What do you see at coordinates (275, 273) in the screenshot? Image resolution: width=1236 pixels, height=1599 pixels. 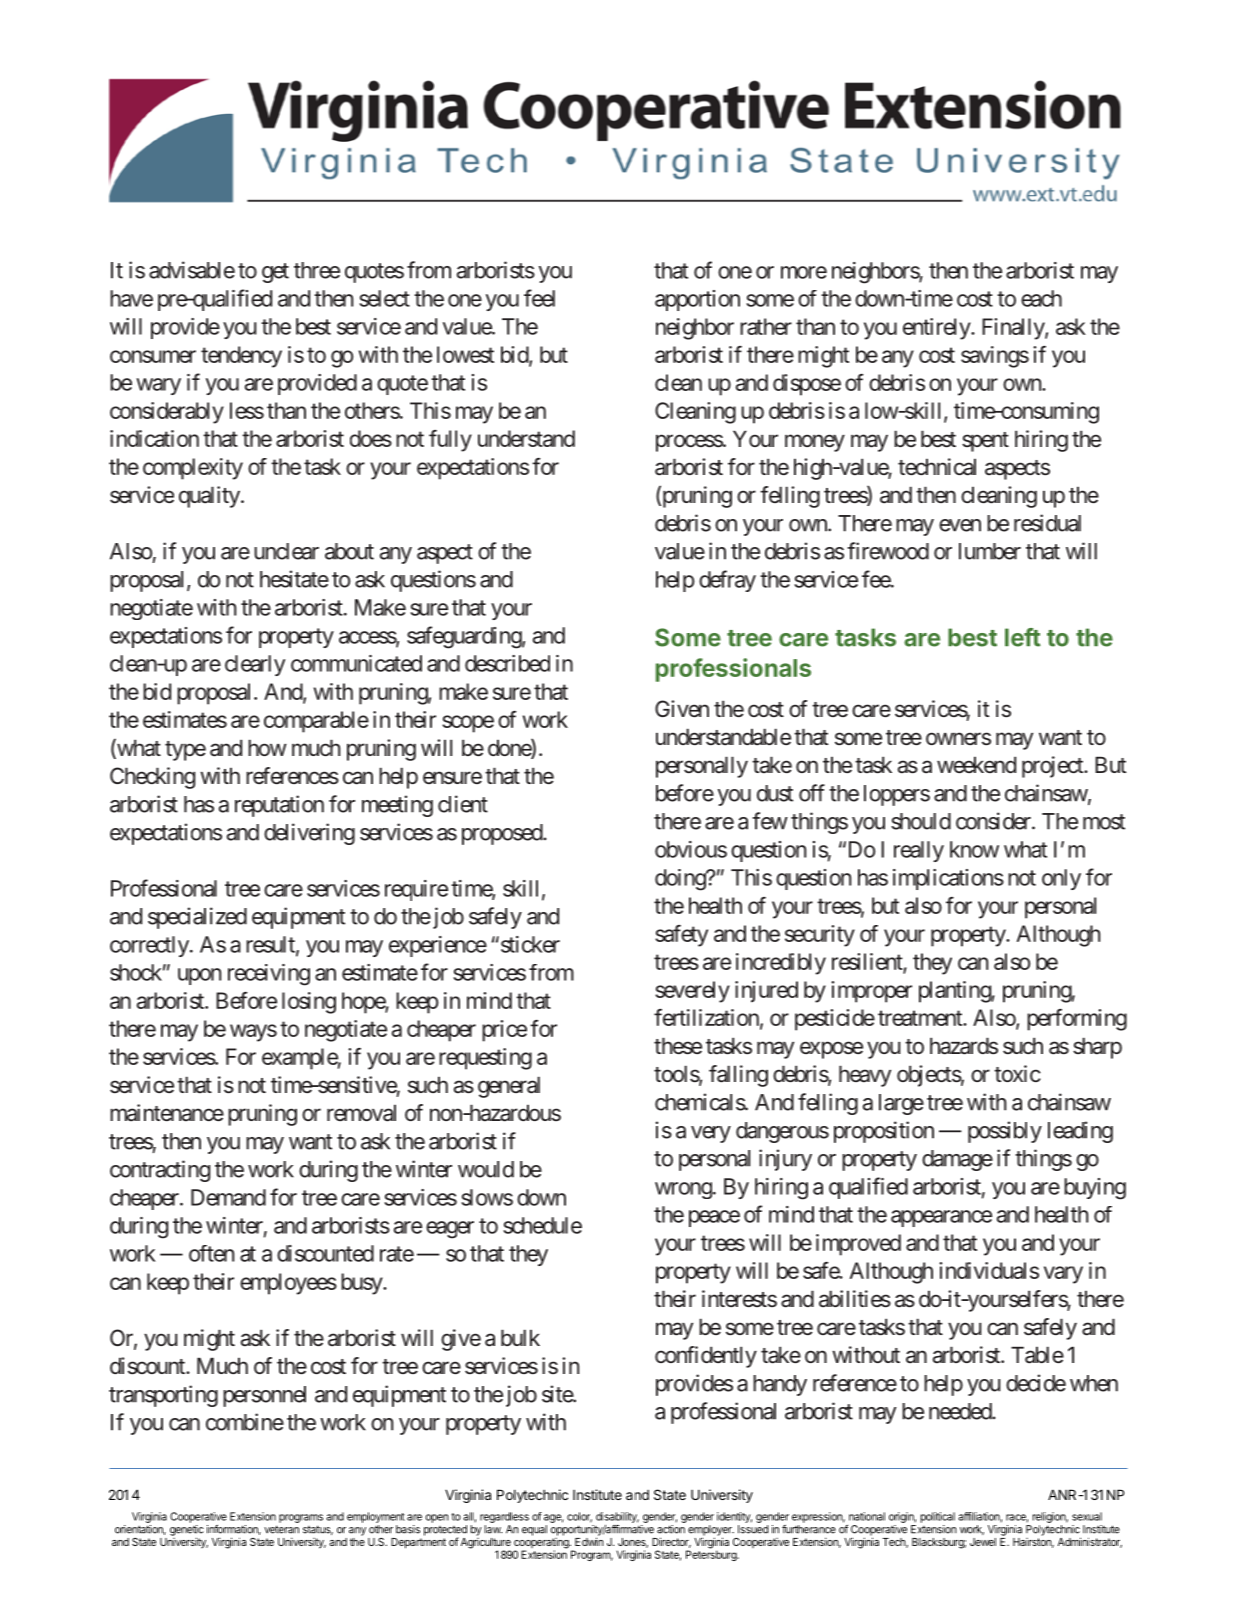 I see `get` at bounding box center [275, 273].
